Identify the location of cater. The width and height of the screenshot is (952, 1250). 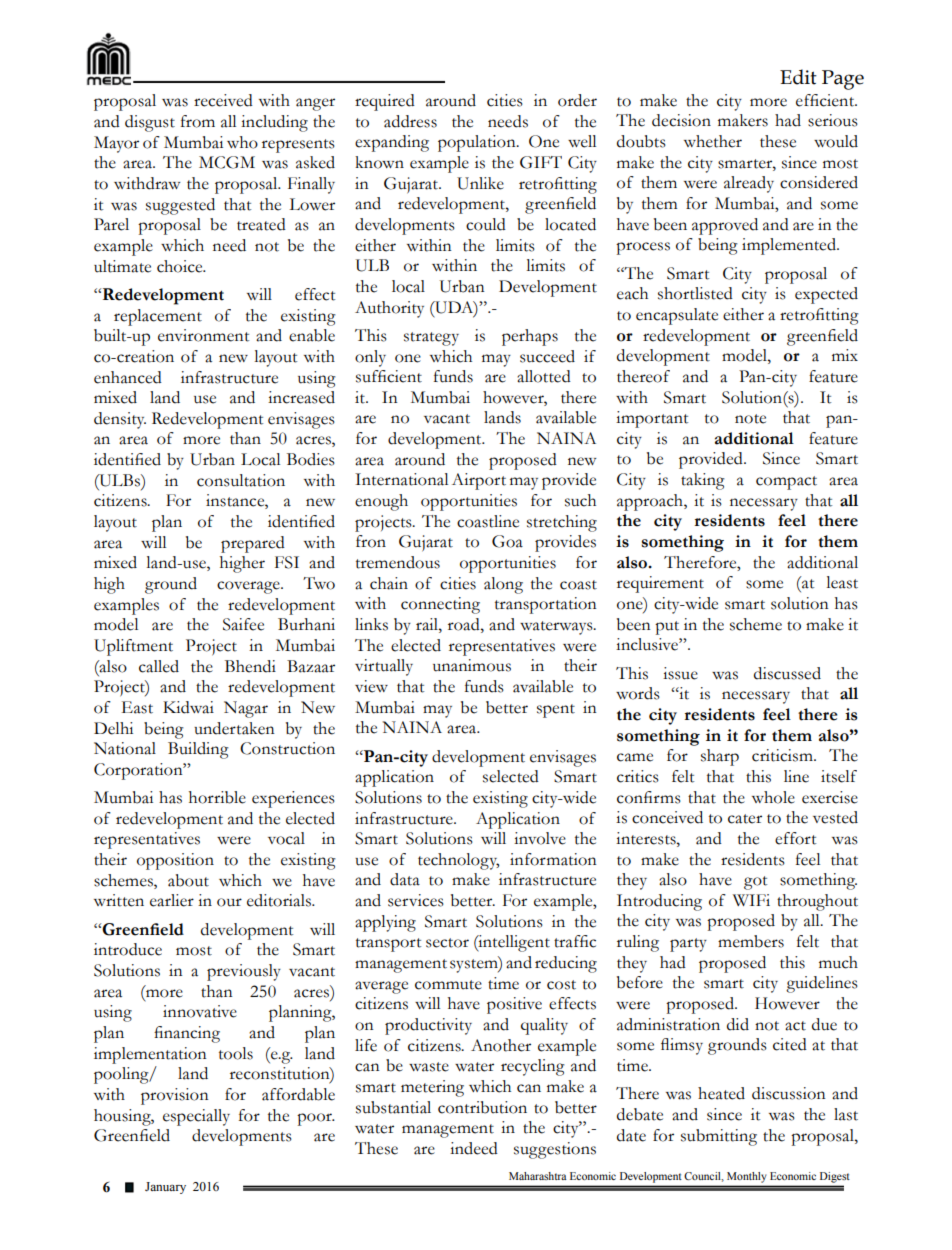
(745, 819).
